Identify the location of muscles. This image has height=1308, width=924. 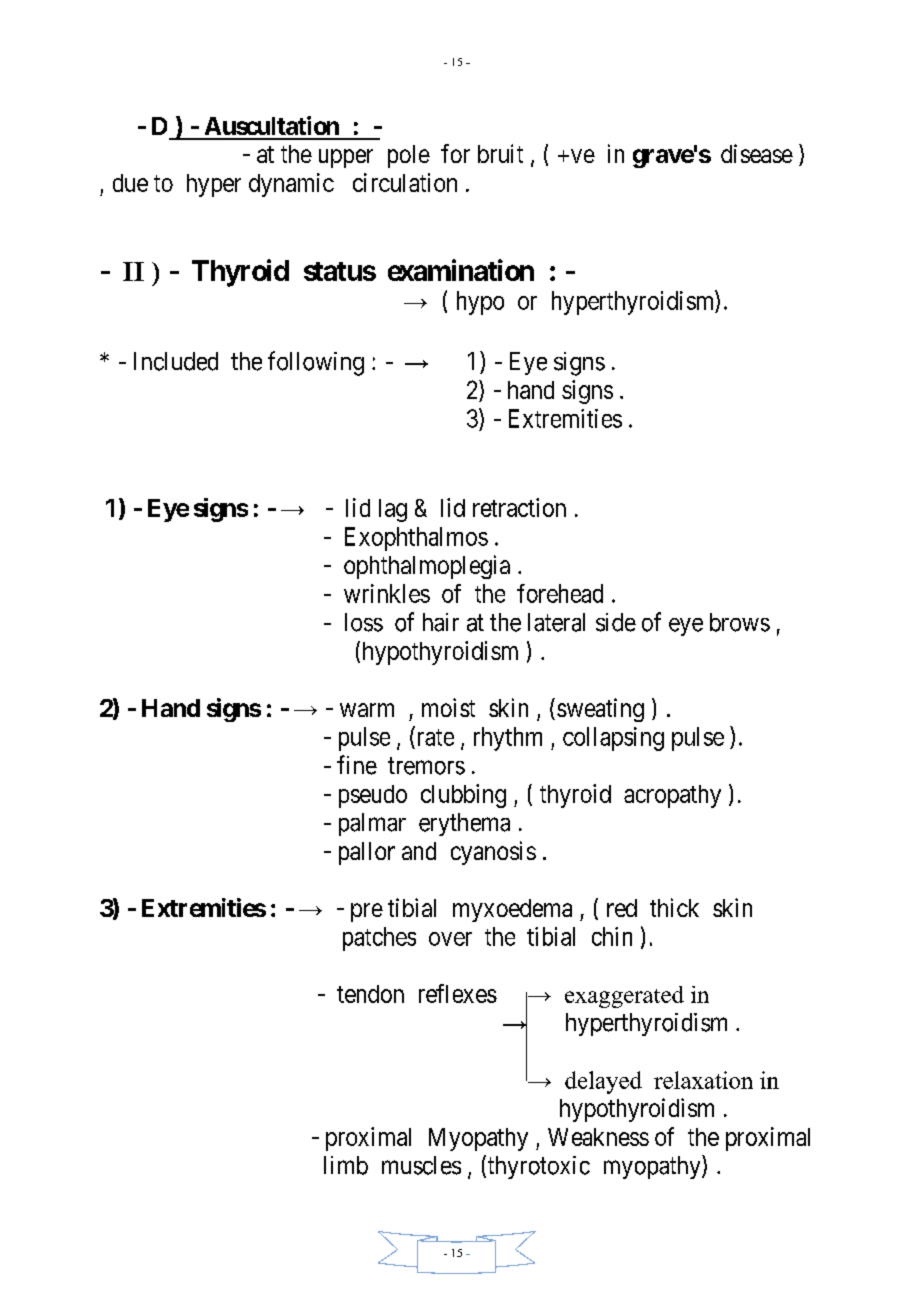
(421, 1165).
